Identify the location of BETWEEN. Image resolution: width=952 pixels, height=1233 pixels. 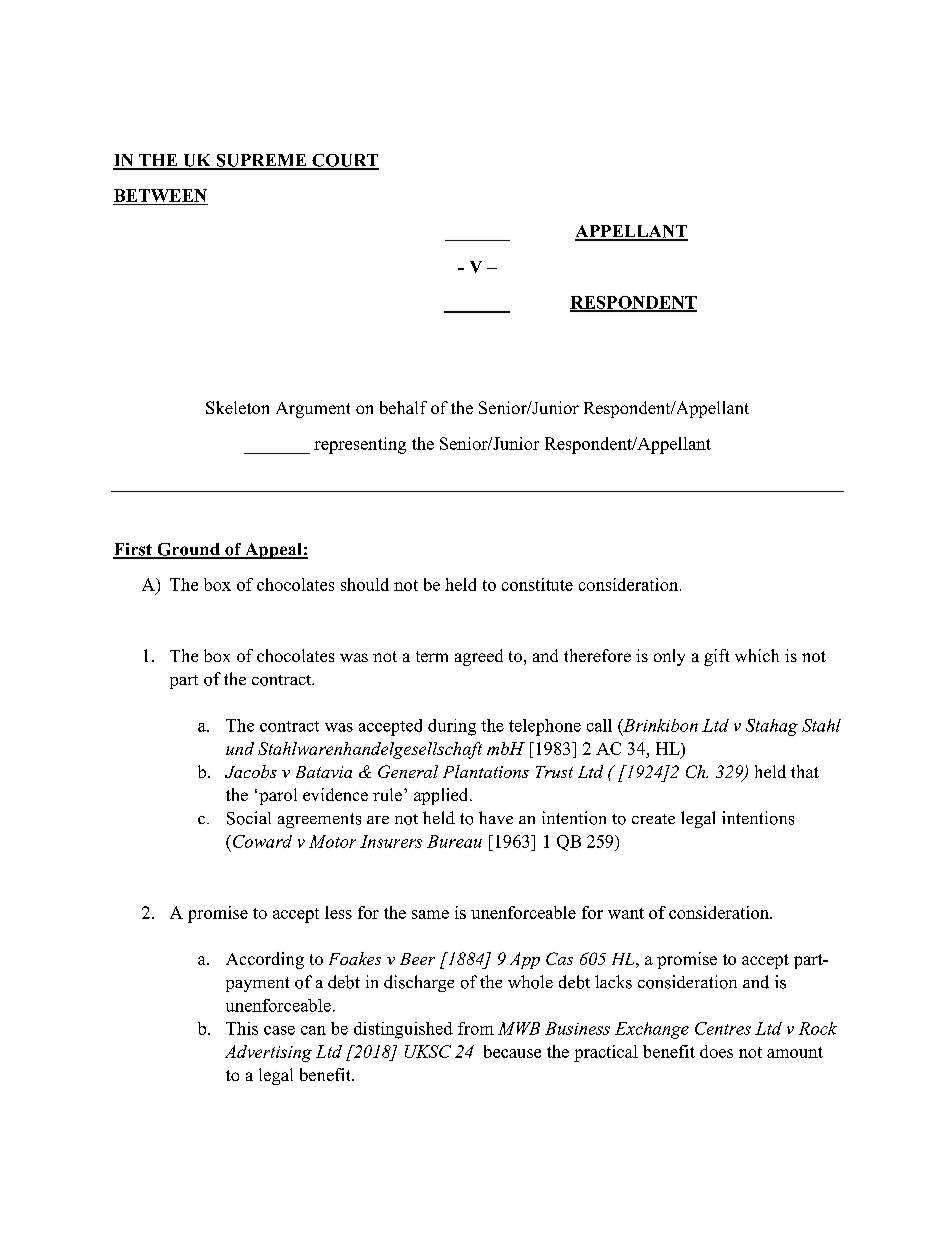
(160, 195).
